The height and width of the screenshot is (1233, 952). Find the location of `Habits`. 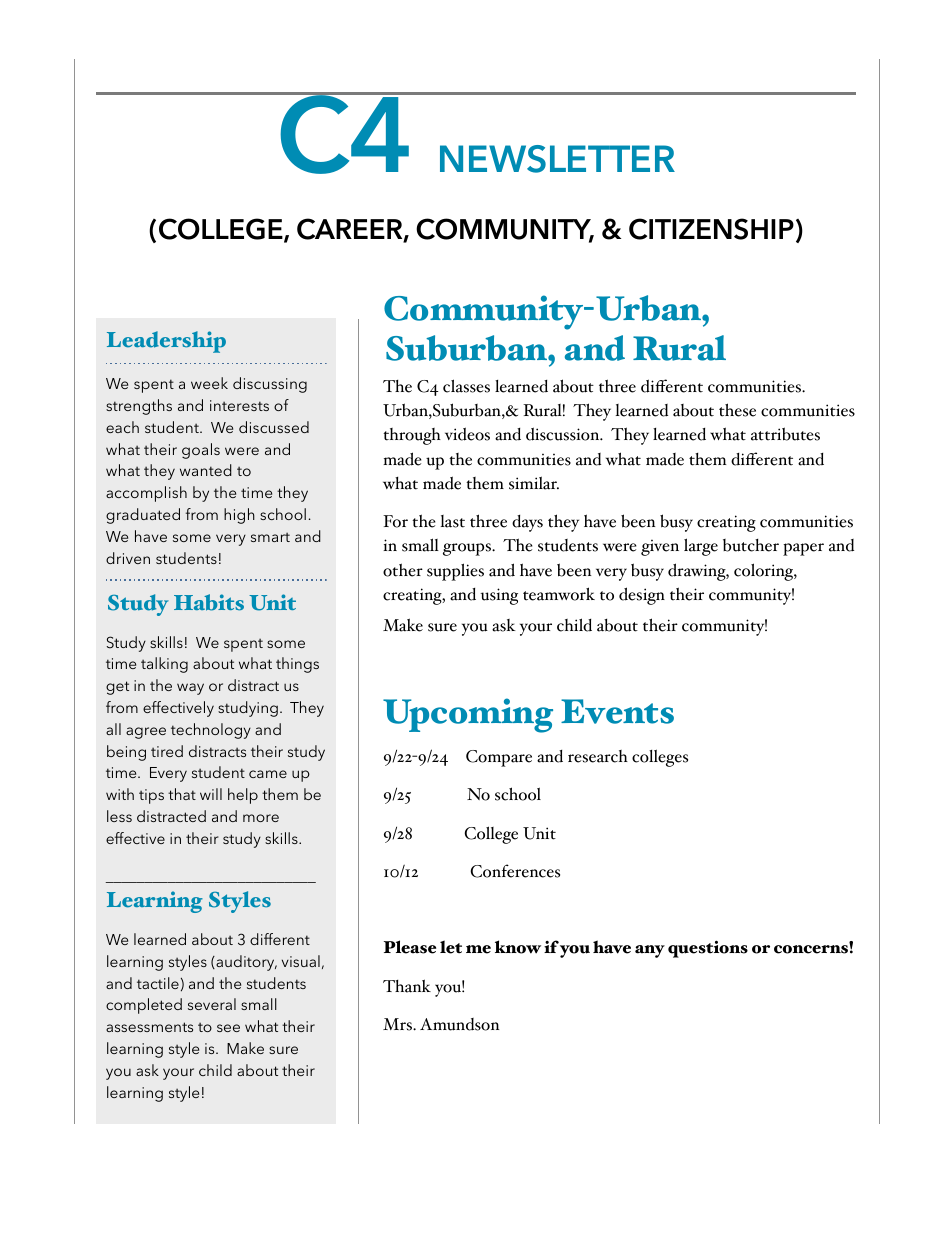

Habits is located at coordinates (209, 602).
